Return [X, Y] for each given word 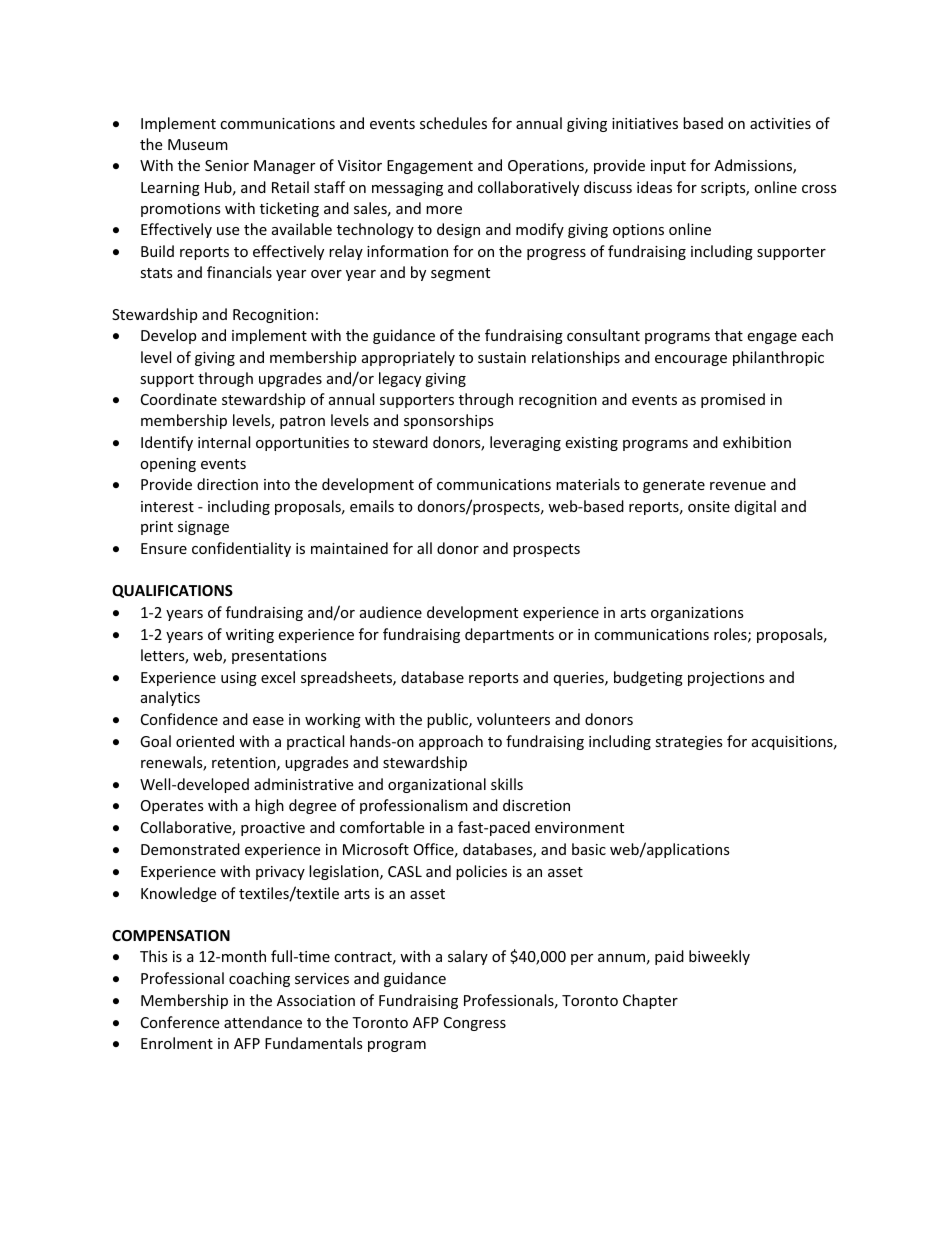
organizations [697, 614]
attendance [263, 1022]
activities [780, 123]
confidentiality [241, 549]
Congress [475, 1024]
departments [509, 635]
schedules [453, 123]
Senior [227, 165]
